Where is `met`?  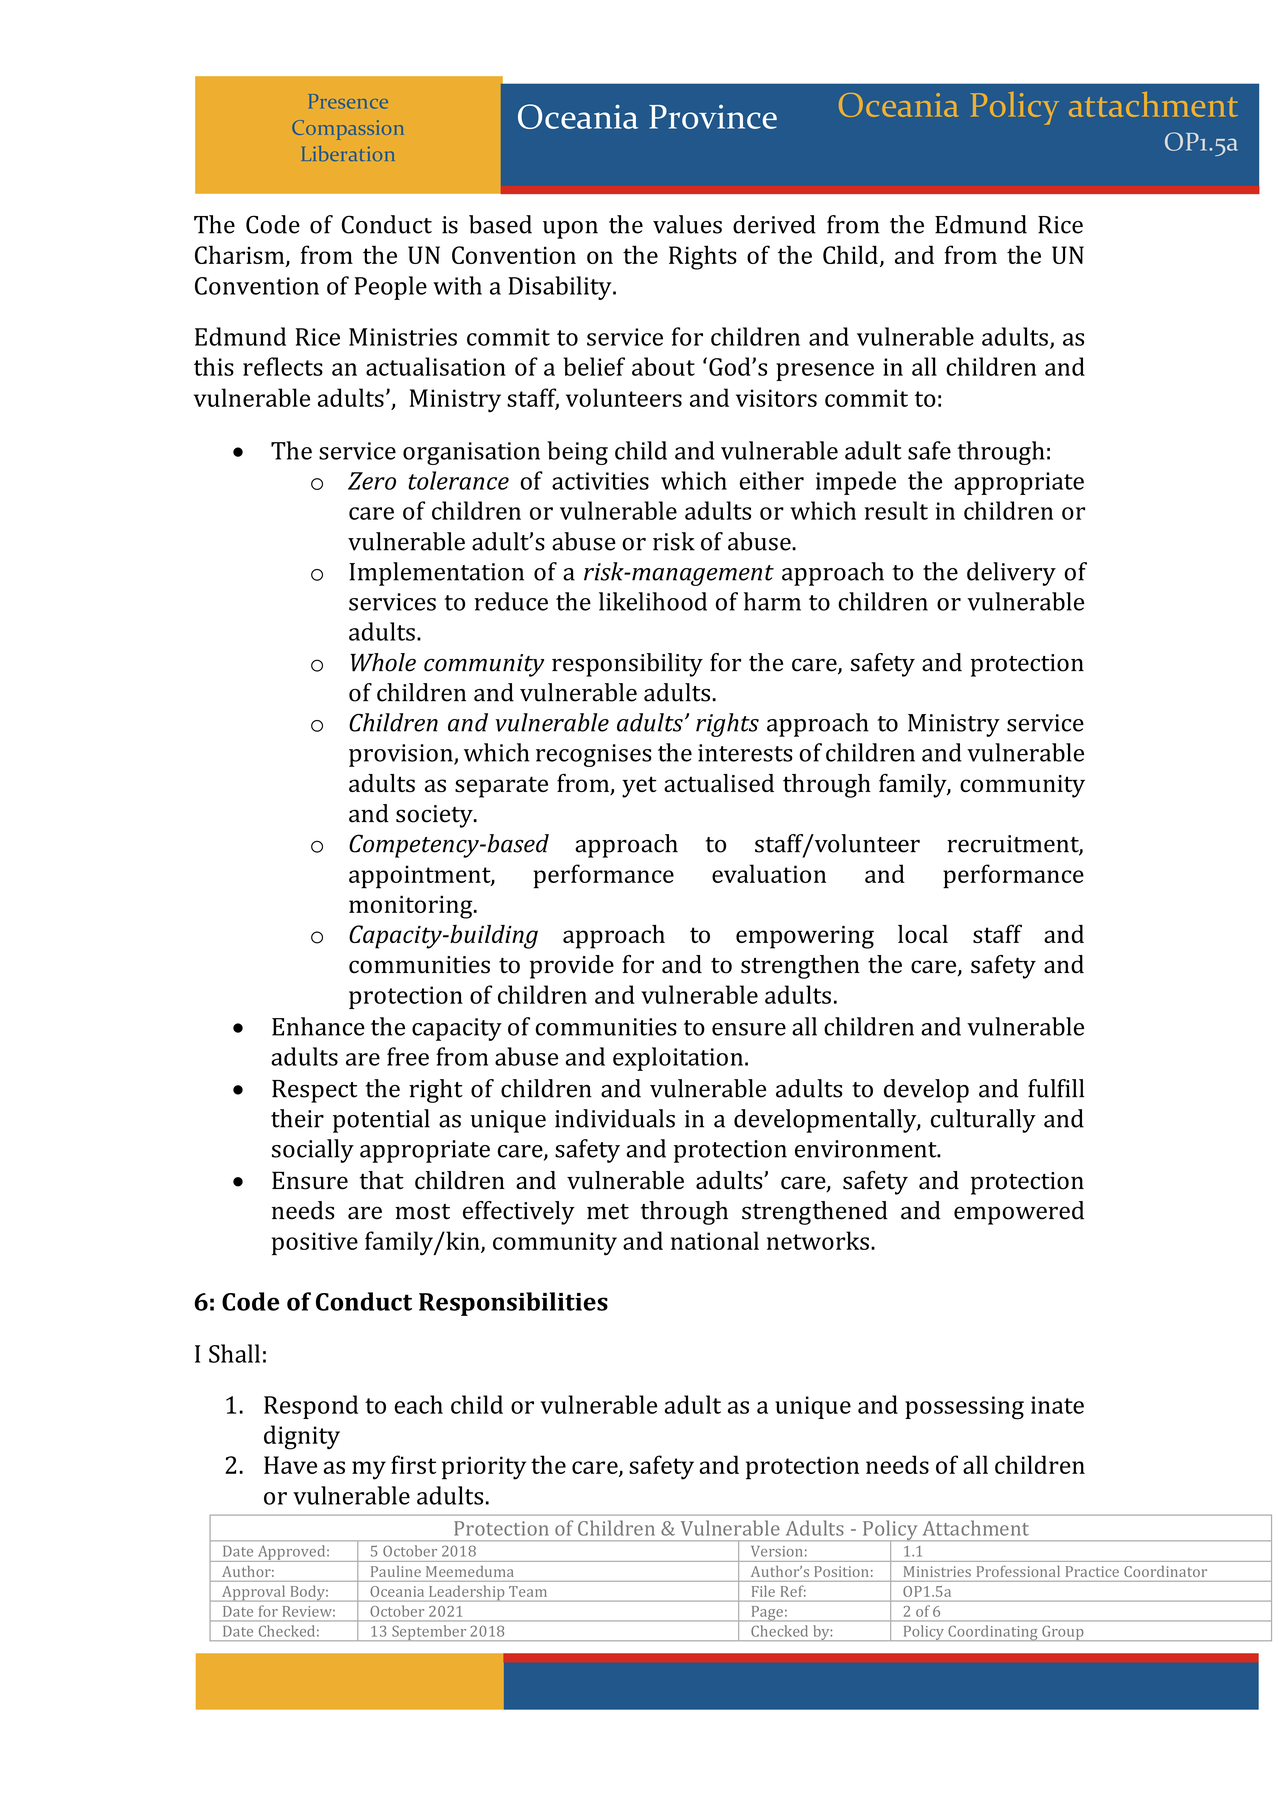 met is located at coordinates (608, 1212).
